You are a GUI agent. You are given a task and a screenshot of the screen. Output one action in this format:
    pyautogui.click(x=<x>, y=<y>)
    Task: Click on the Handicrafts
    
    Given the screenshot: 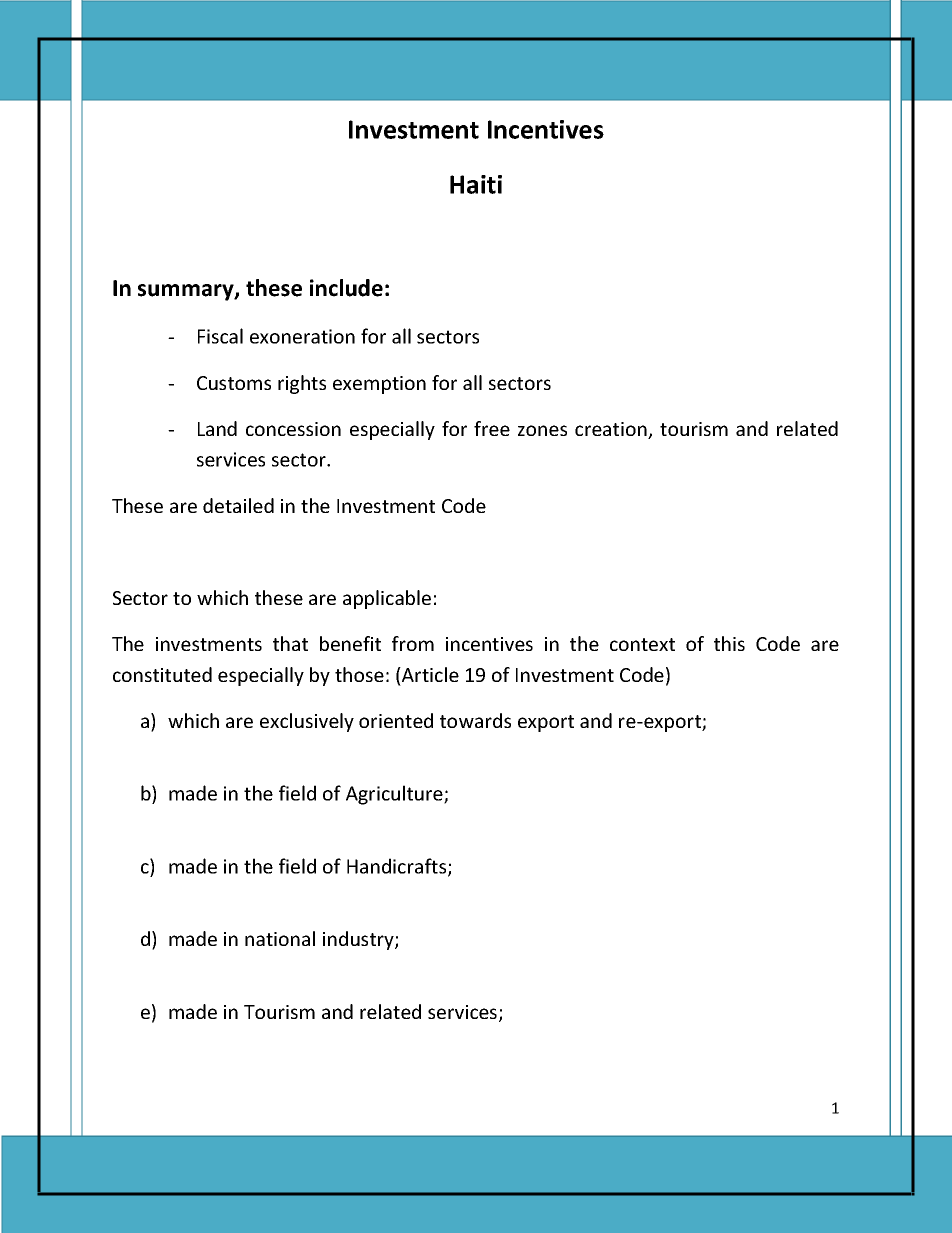 What is the action you would take?
    pyautogui.click(x=398, y=867)
